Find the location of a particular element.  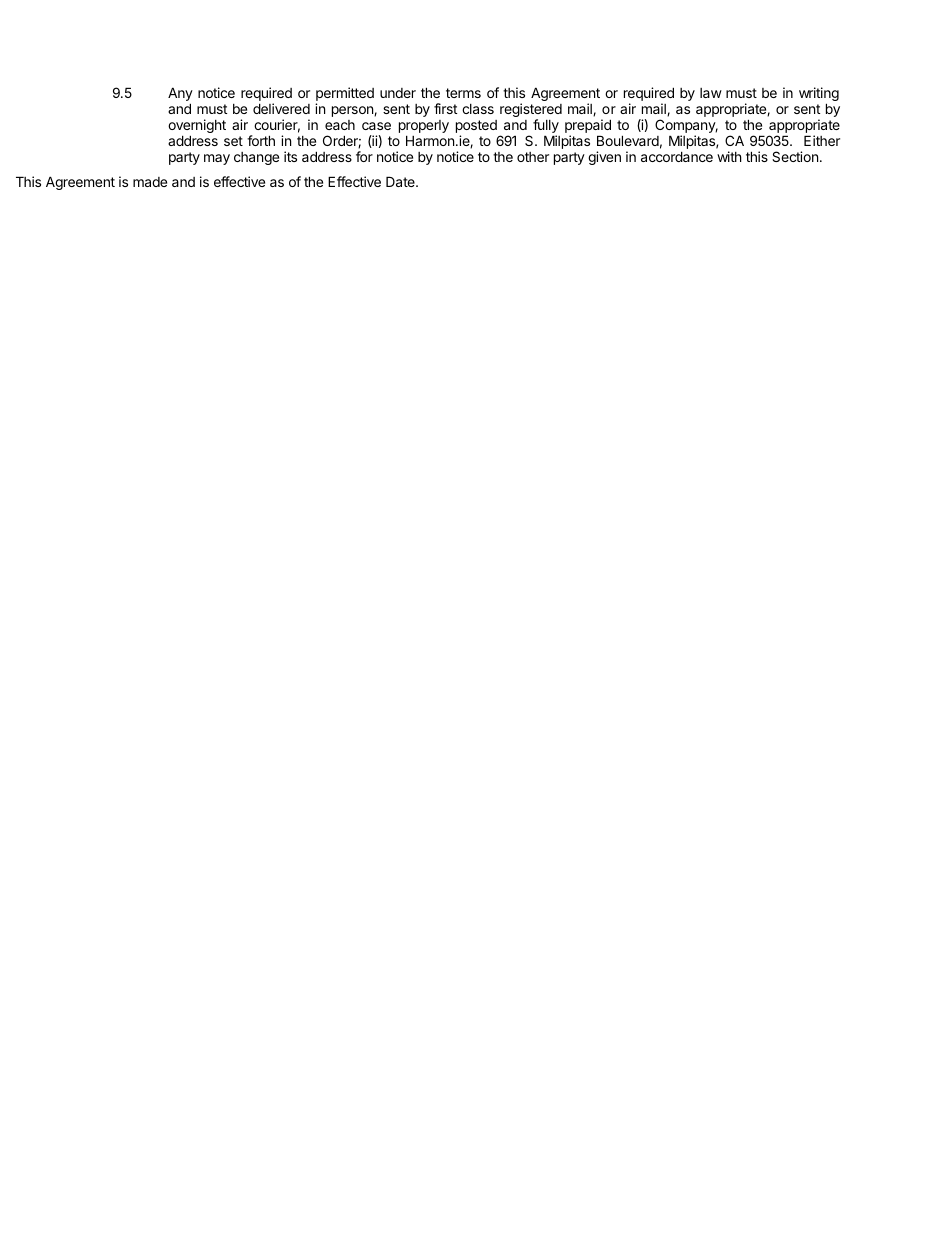

posted is located at coordinates (476, 128).
